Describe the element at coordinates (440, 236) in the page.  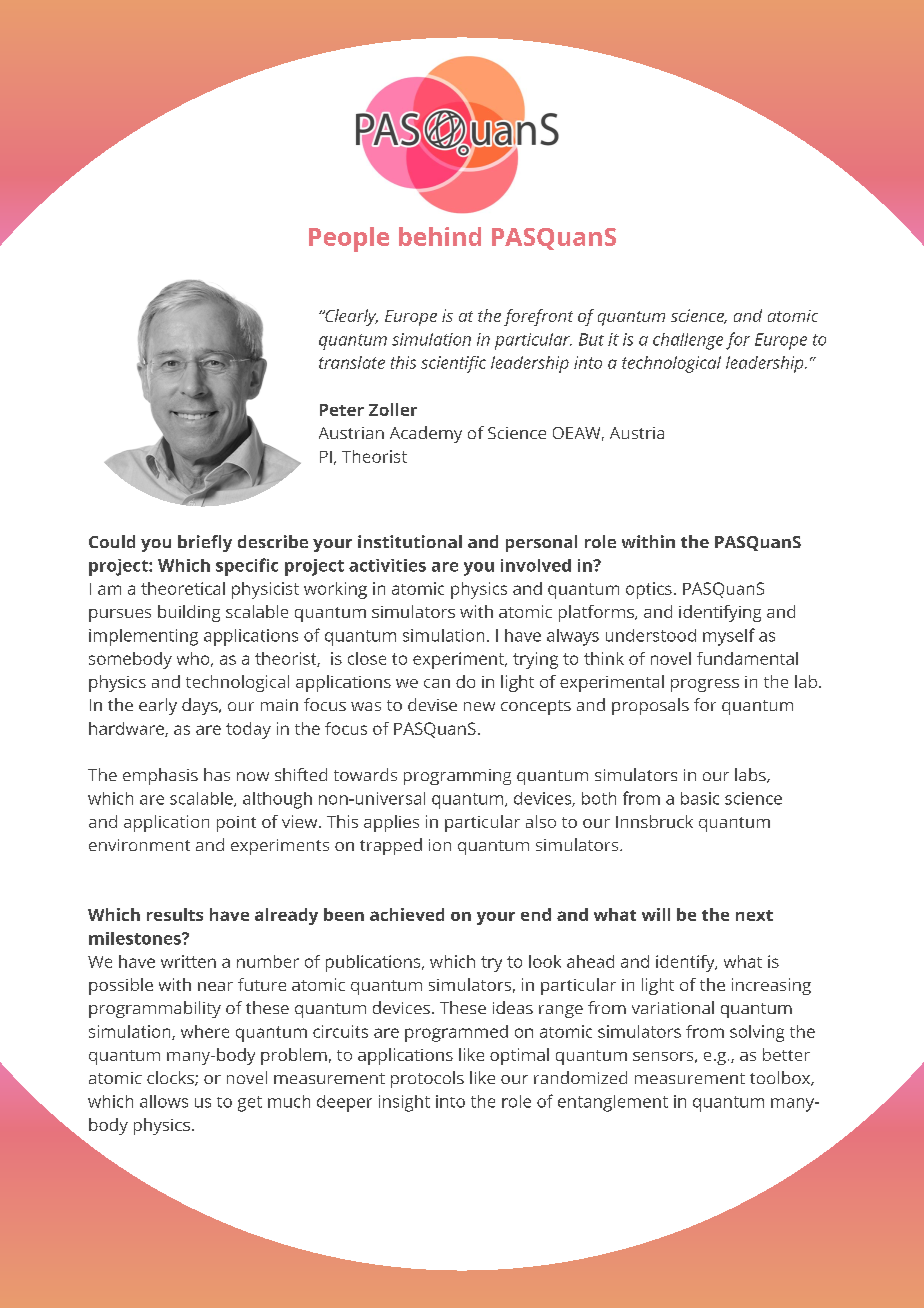
I see `behind` at that location.
